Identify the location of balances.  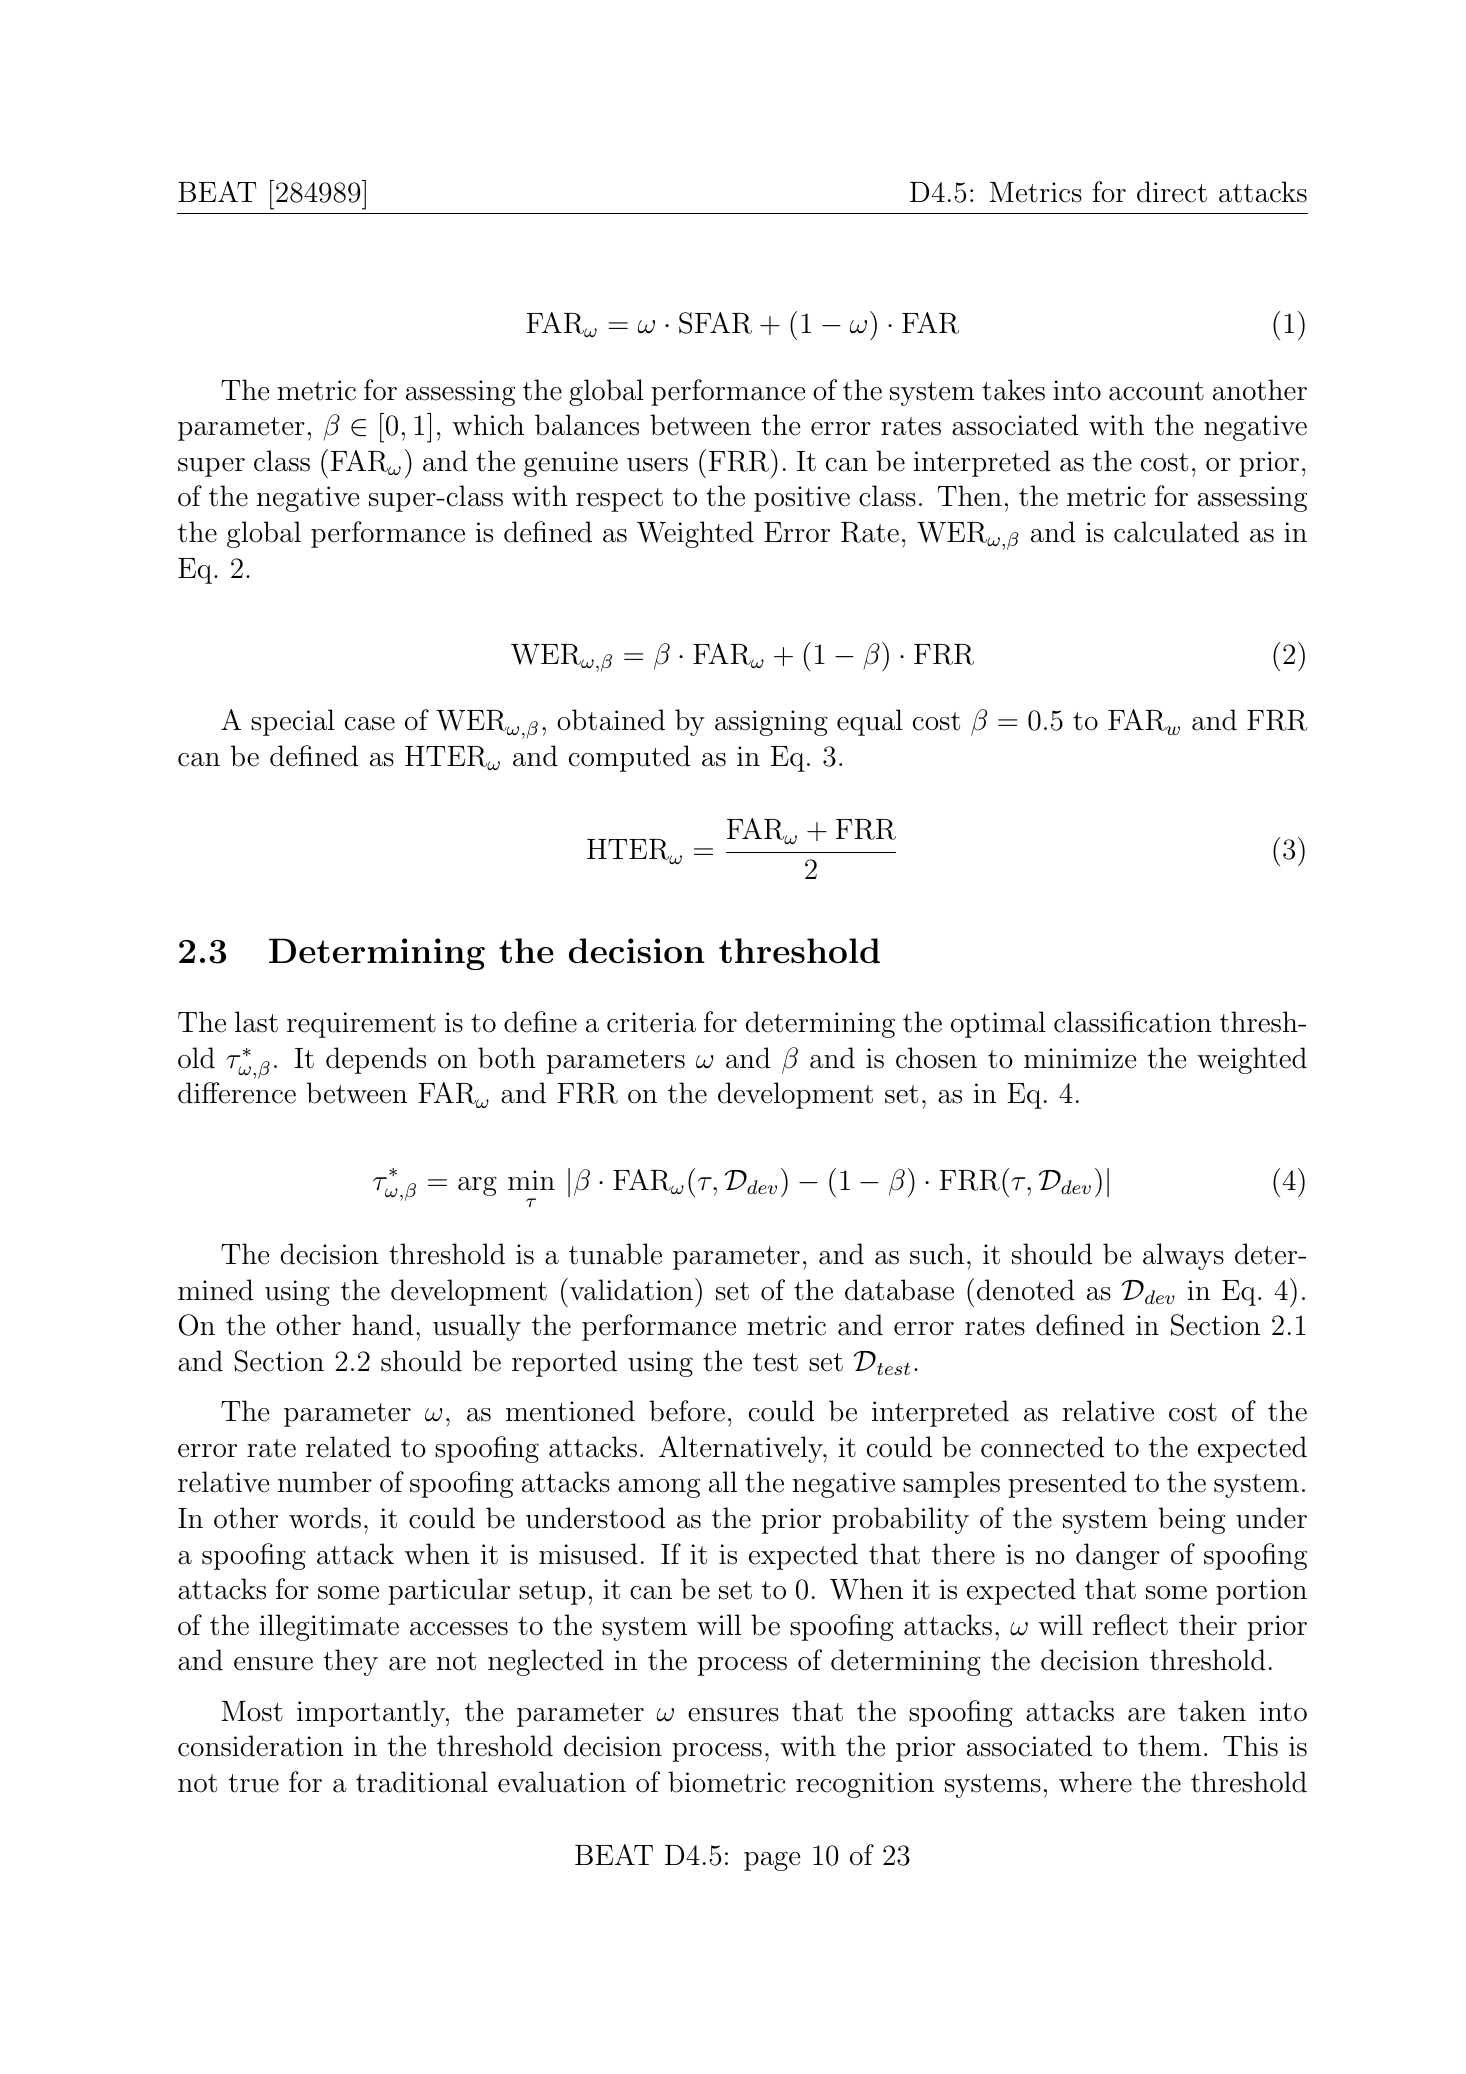
(587, 425).
